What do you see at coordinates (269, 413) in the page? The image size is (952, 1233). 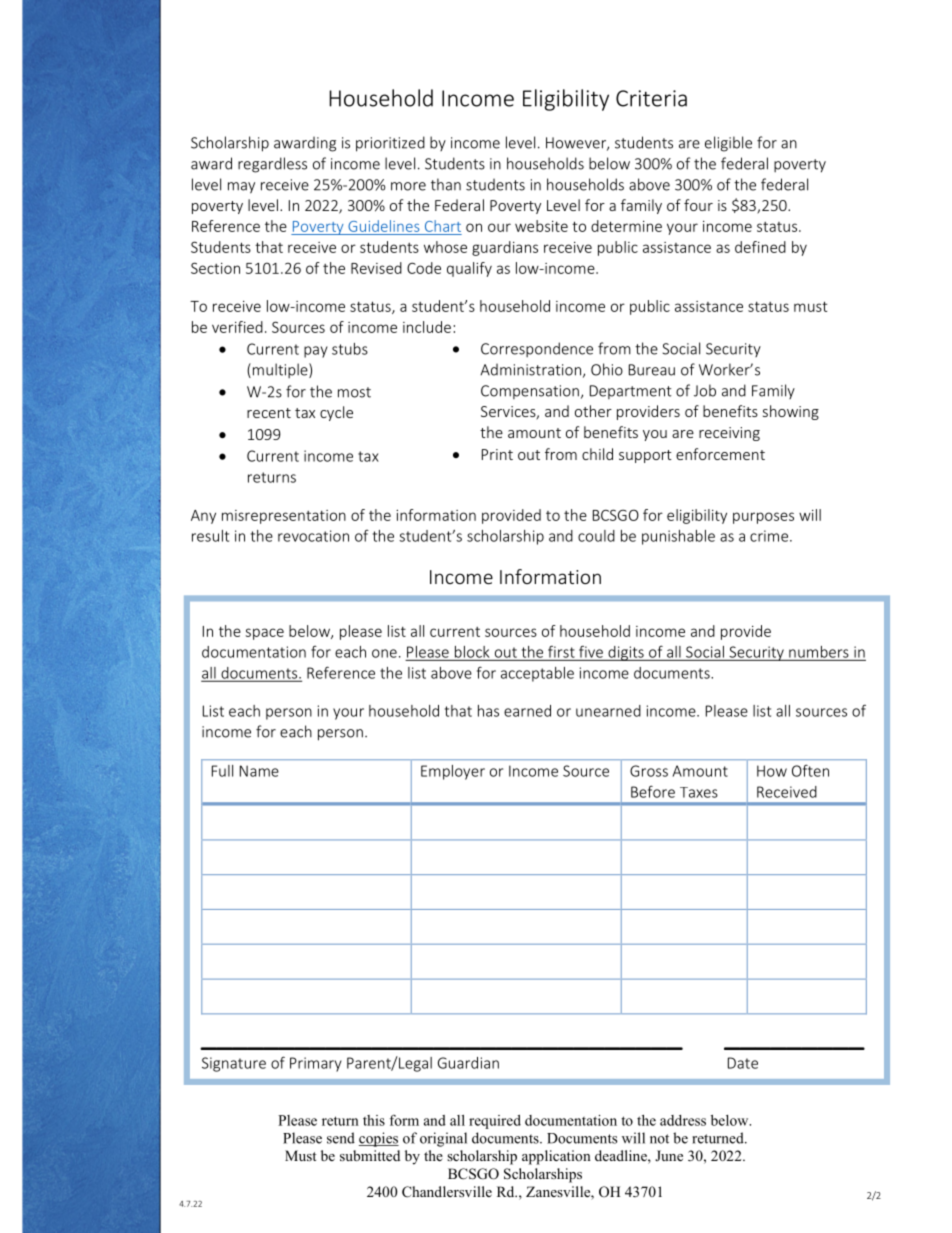 I see `recent` at bounding box center [269, 413].
